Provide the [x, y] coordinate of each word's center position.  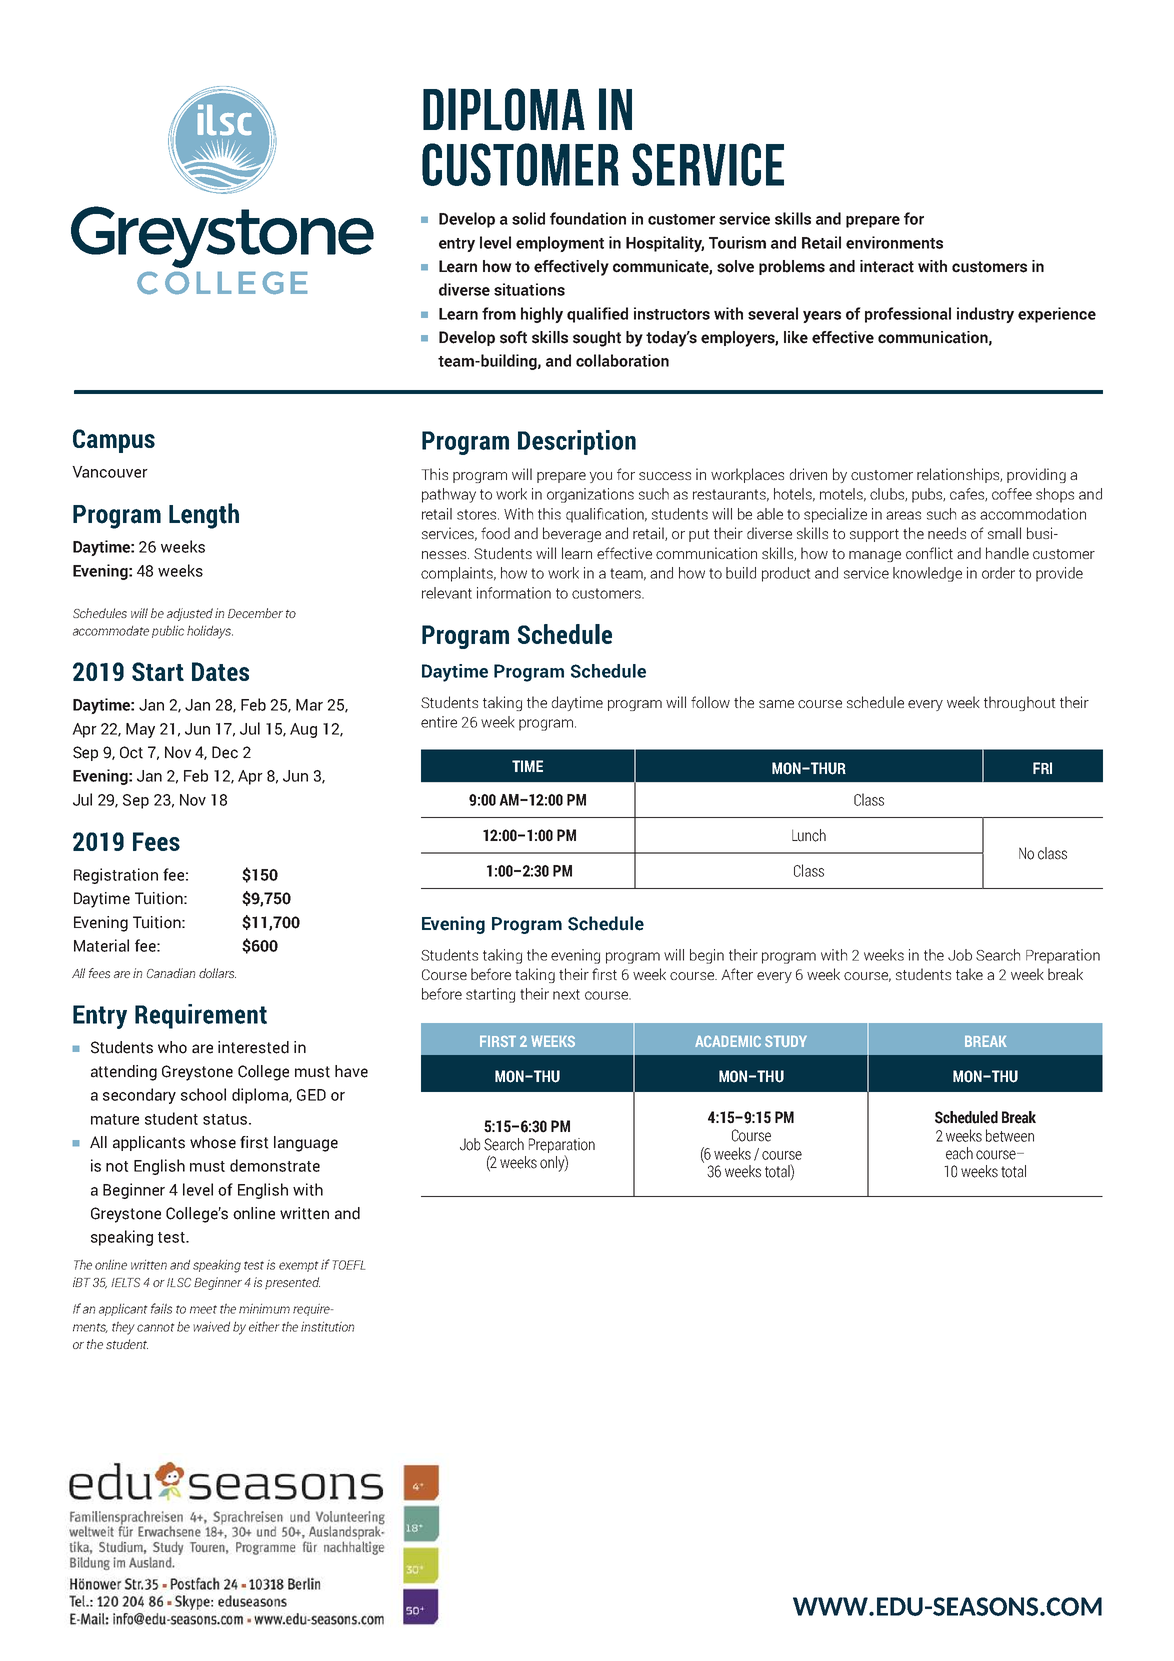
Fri [1042, 768]
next [566, 994]
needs [947, 533]
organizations [590, 495]
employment [560, 244]
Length [204, 516]
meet [203, 1309]
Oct [131, 752]
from [499, 313]
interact [887, 266]
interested [253, 1047]
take [969, 974]
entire [439, 722]
